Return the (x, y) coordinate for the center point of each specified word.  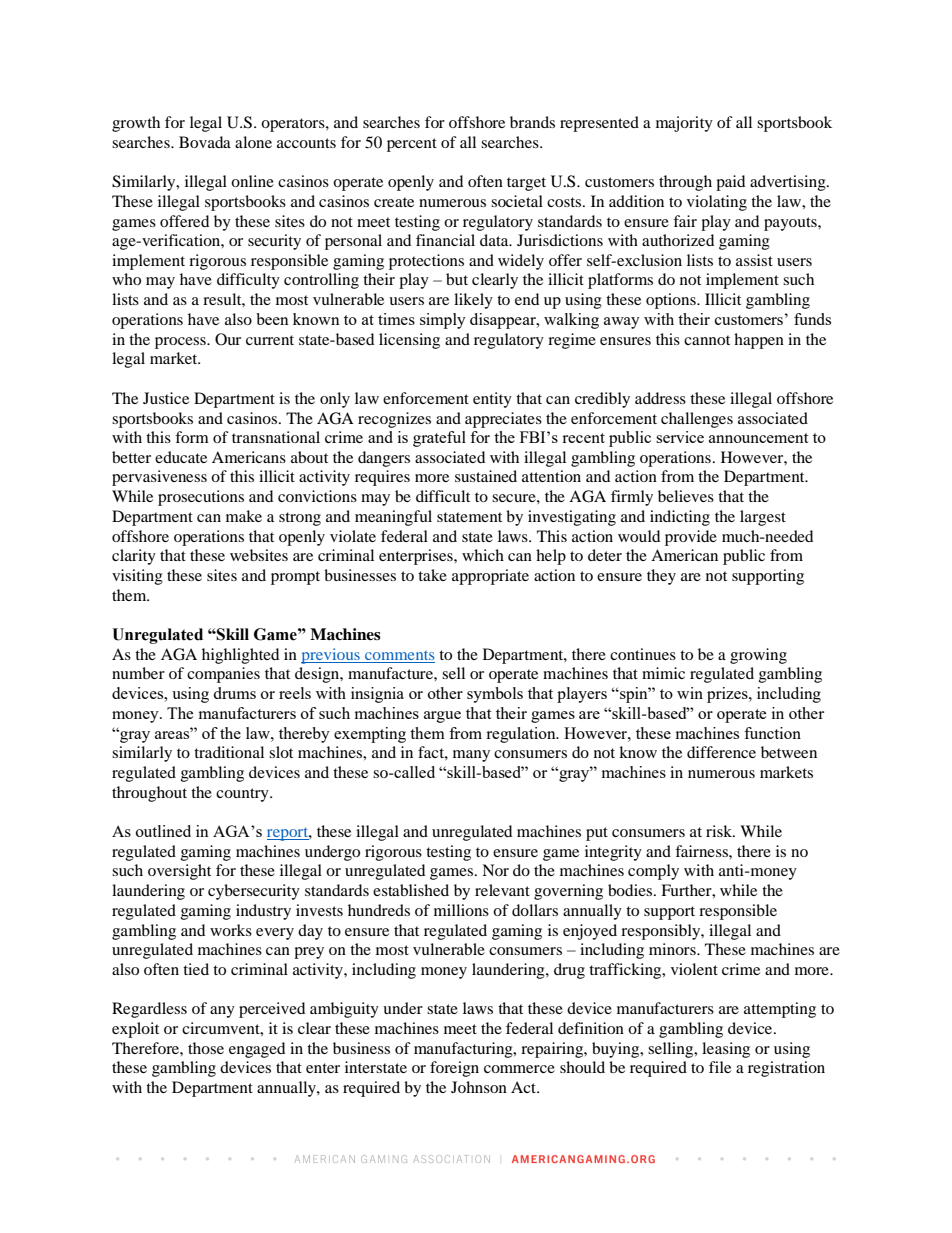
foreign (454, 1069)
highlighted (240, 656)
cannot (707, 340)
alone (253, 142)
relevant (502, 890)
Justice (166, 398)
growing (758, 656)
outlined (163, 831)
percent (412, 145)
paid (730, 183)
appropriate (490, 577)
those (206, 1048)
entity (492, 400)
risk (720, 831)
